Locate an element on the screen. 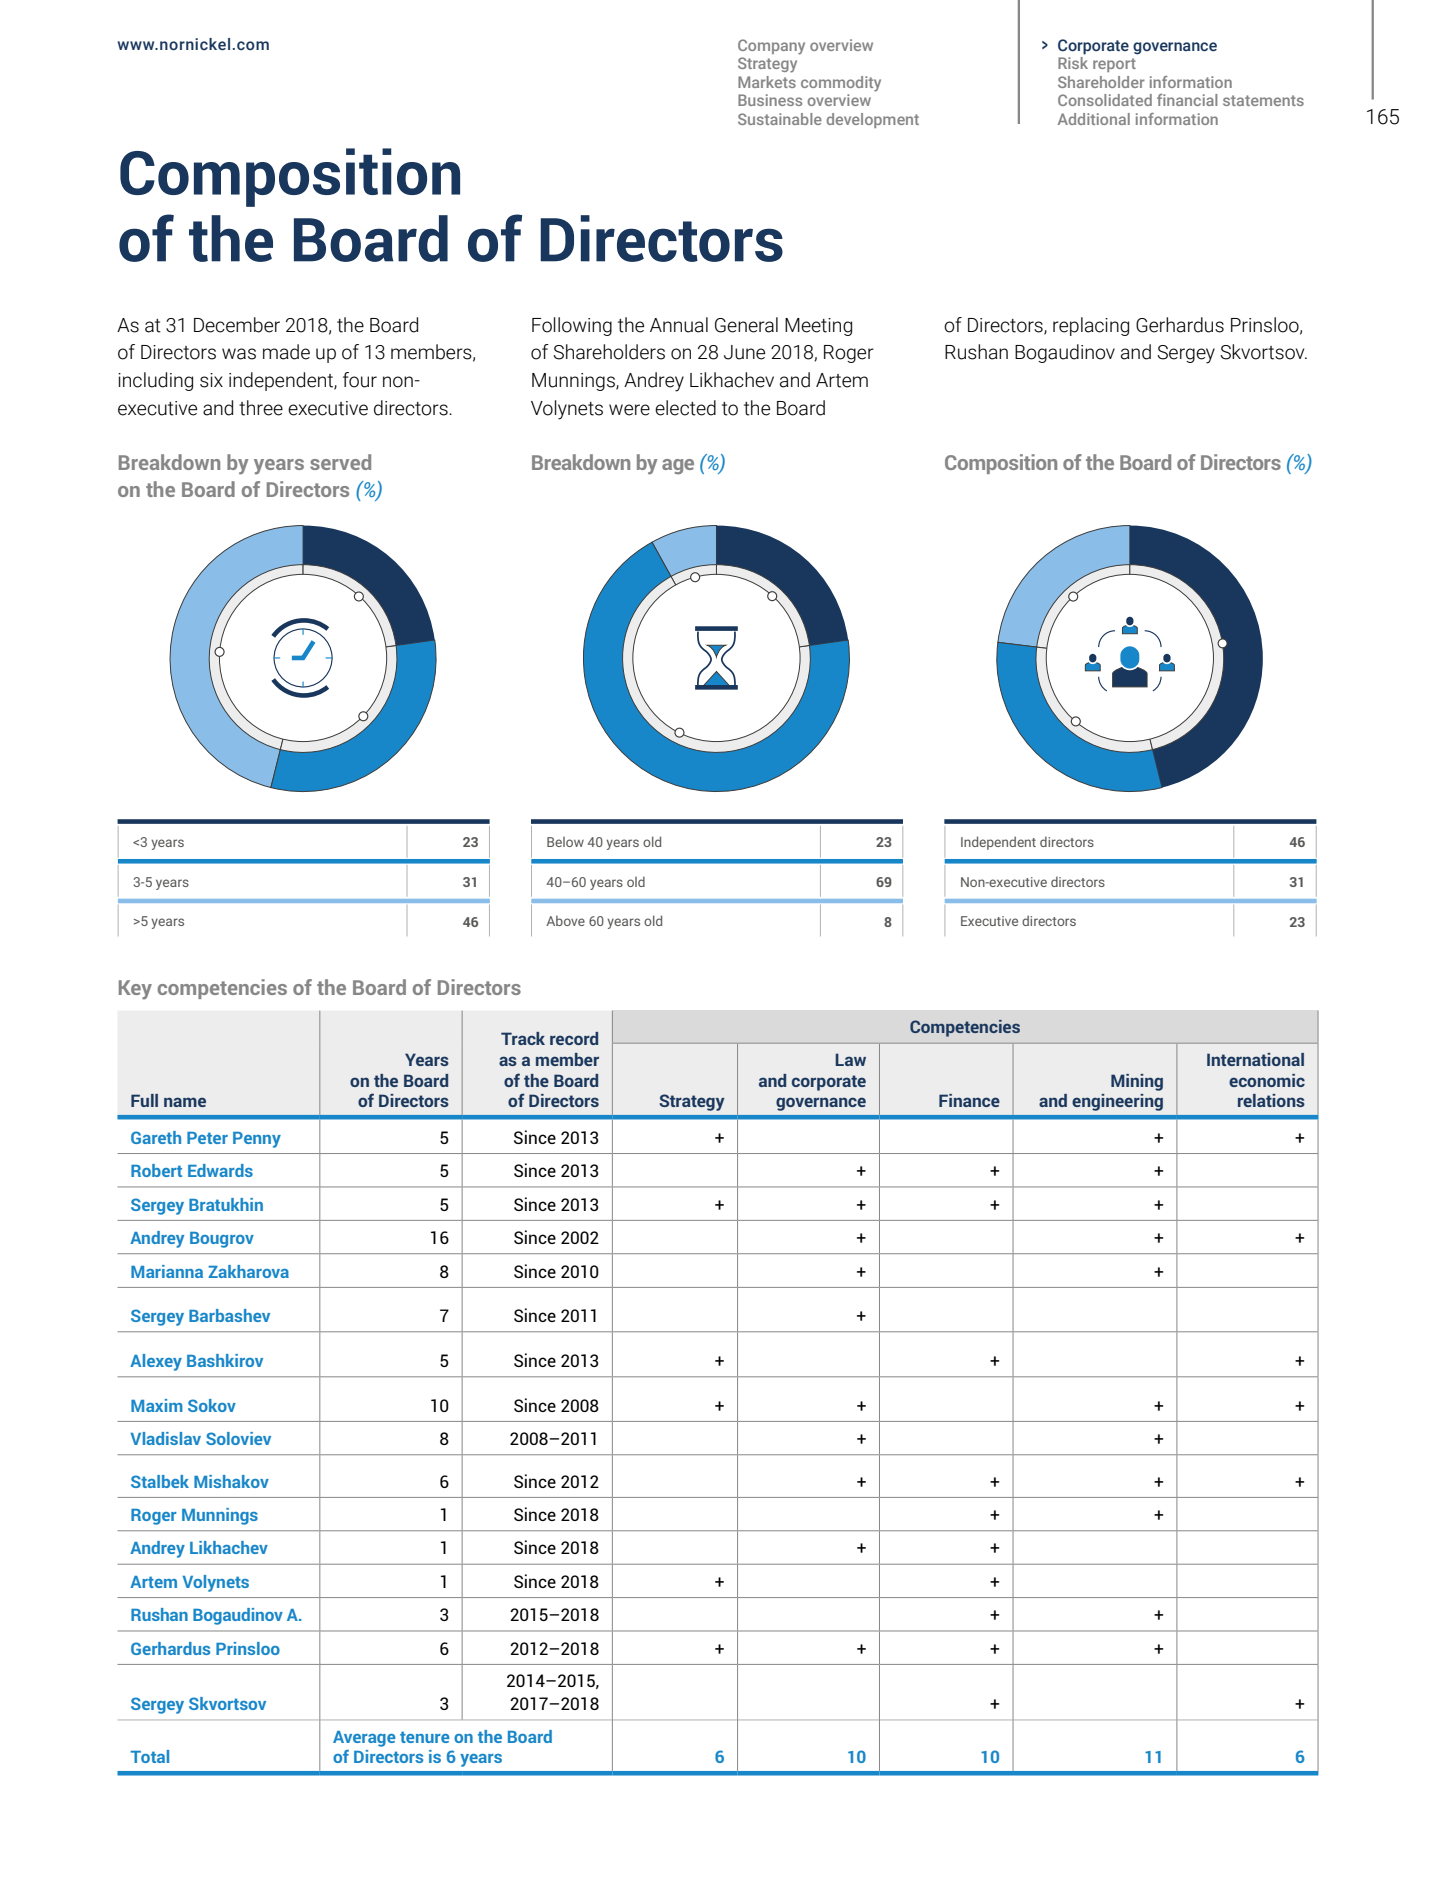 The image size is (1436, 1893). Above is located at coordinates (565, 921).
